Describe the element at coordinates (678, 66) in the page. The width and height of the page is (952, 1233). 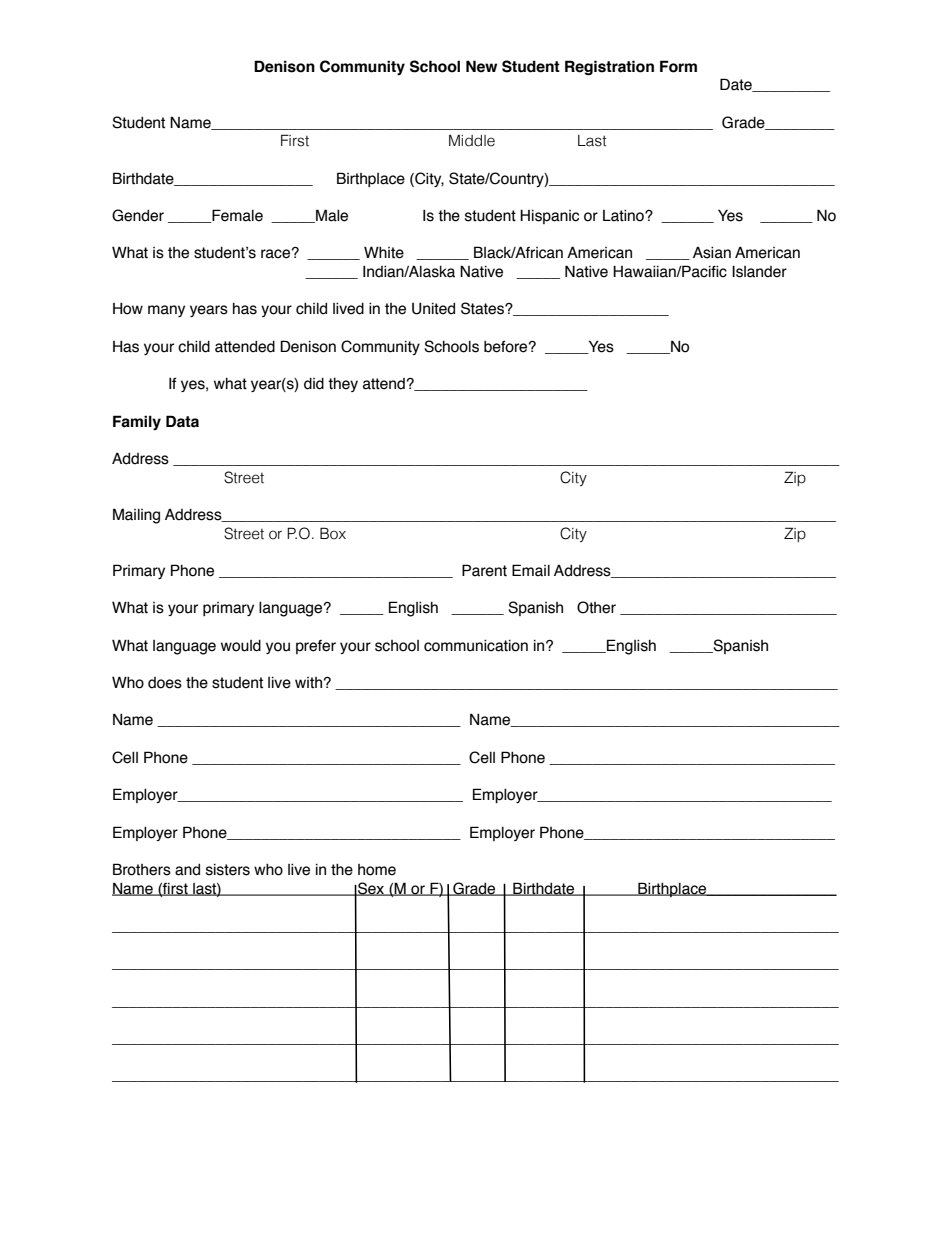
I see `Form` at that location.
